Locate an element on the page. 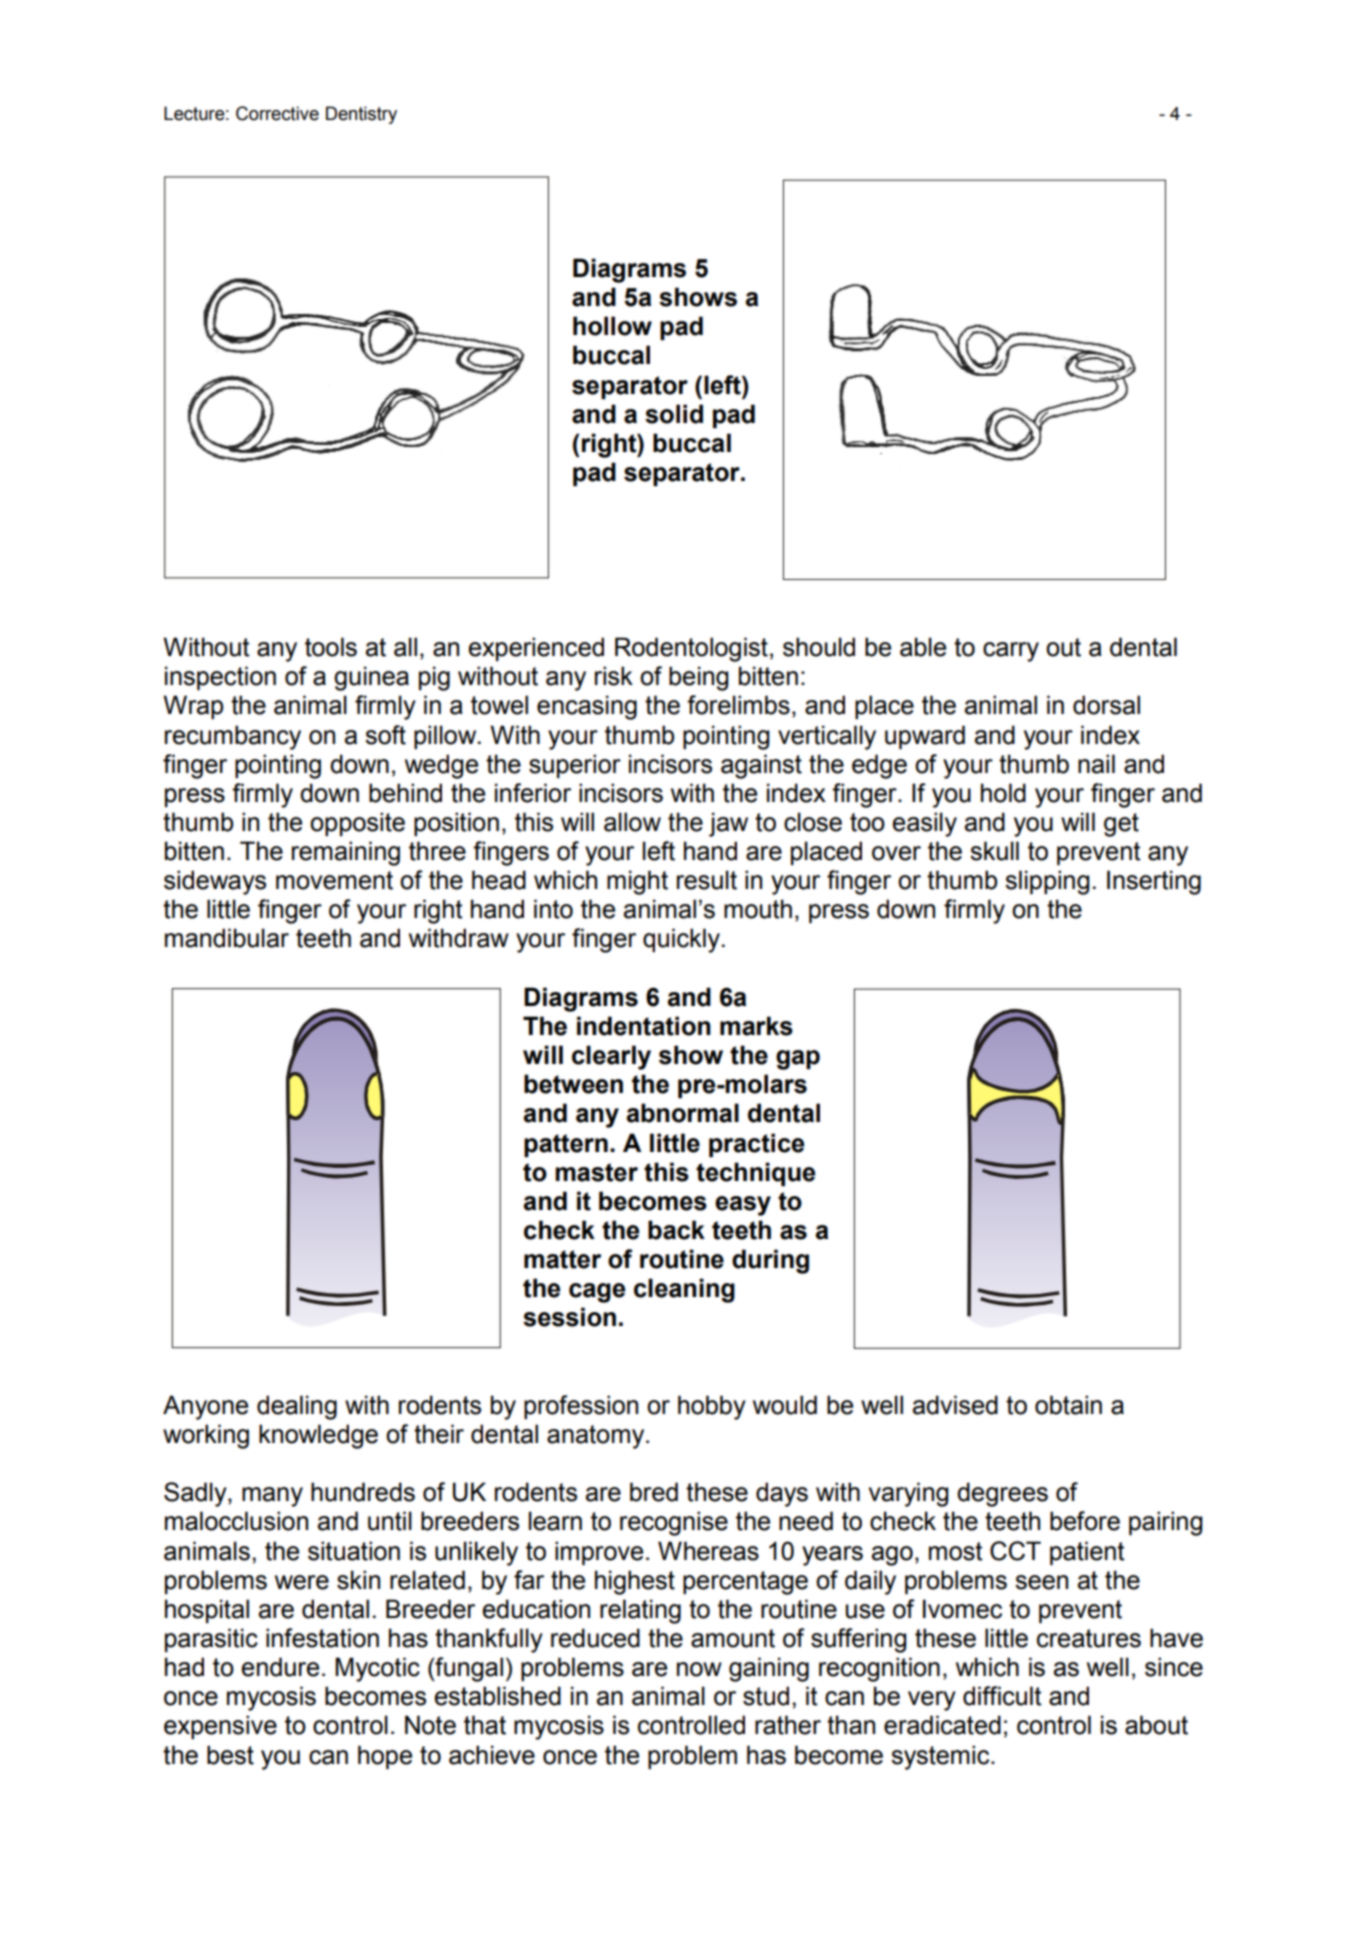 This page has height=1940, width=1371. hollow is located at coordinates (612, 326).
